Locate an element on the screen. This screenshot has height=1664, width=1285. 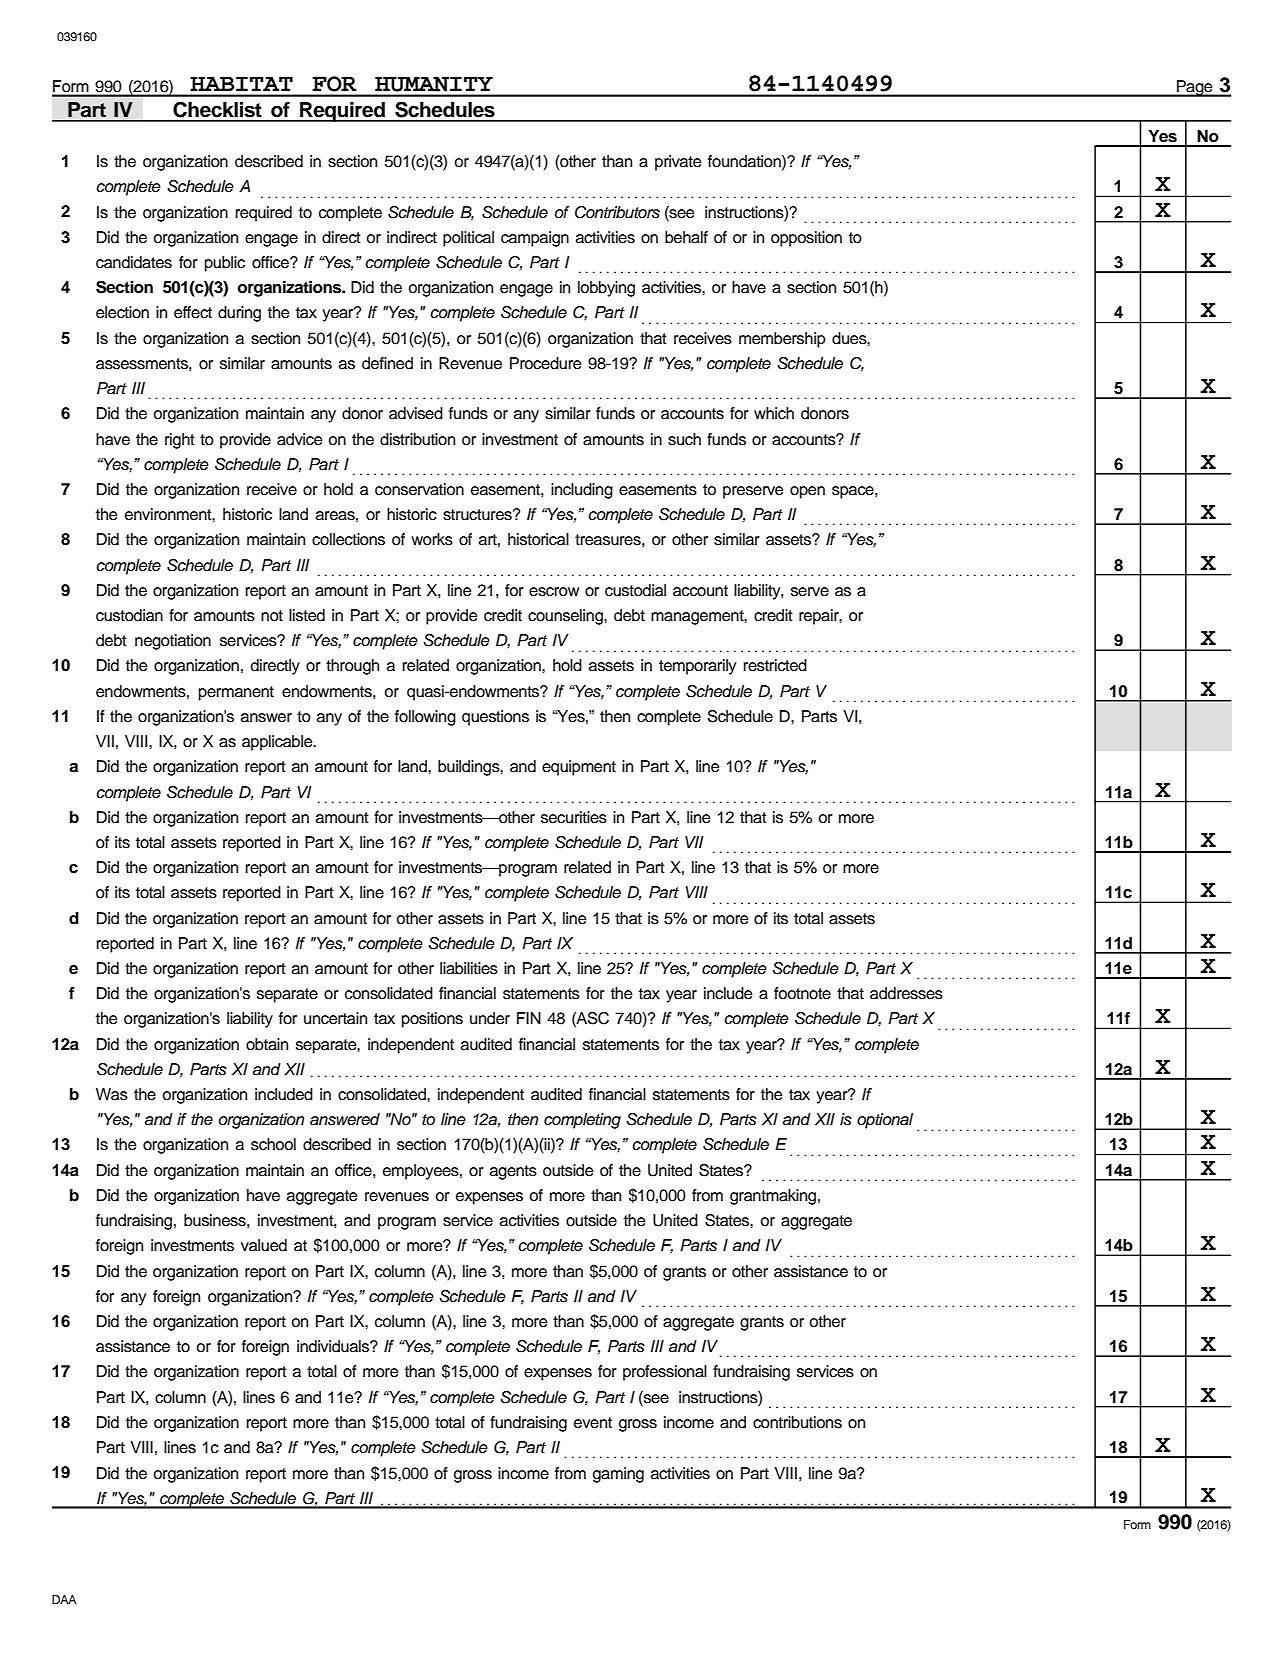
optional is located at coordinates (885, 1121).
